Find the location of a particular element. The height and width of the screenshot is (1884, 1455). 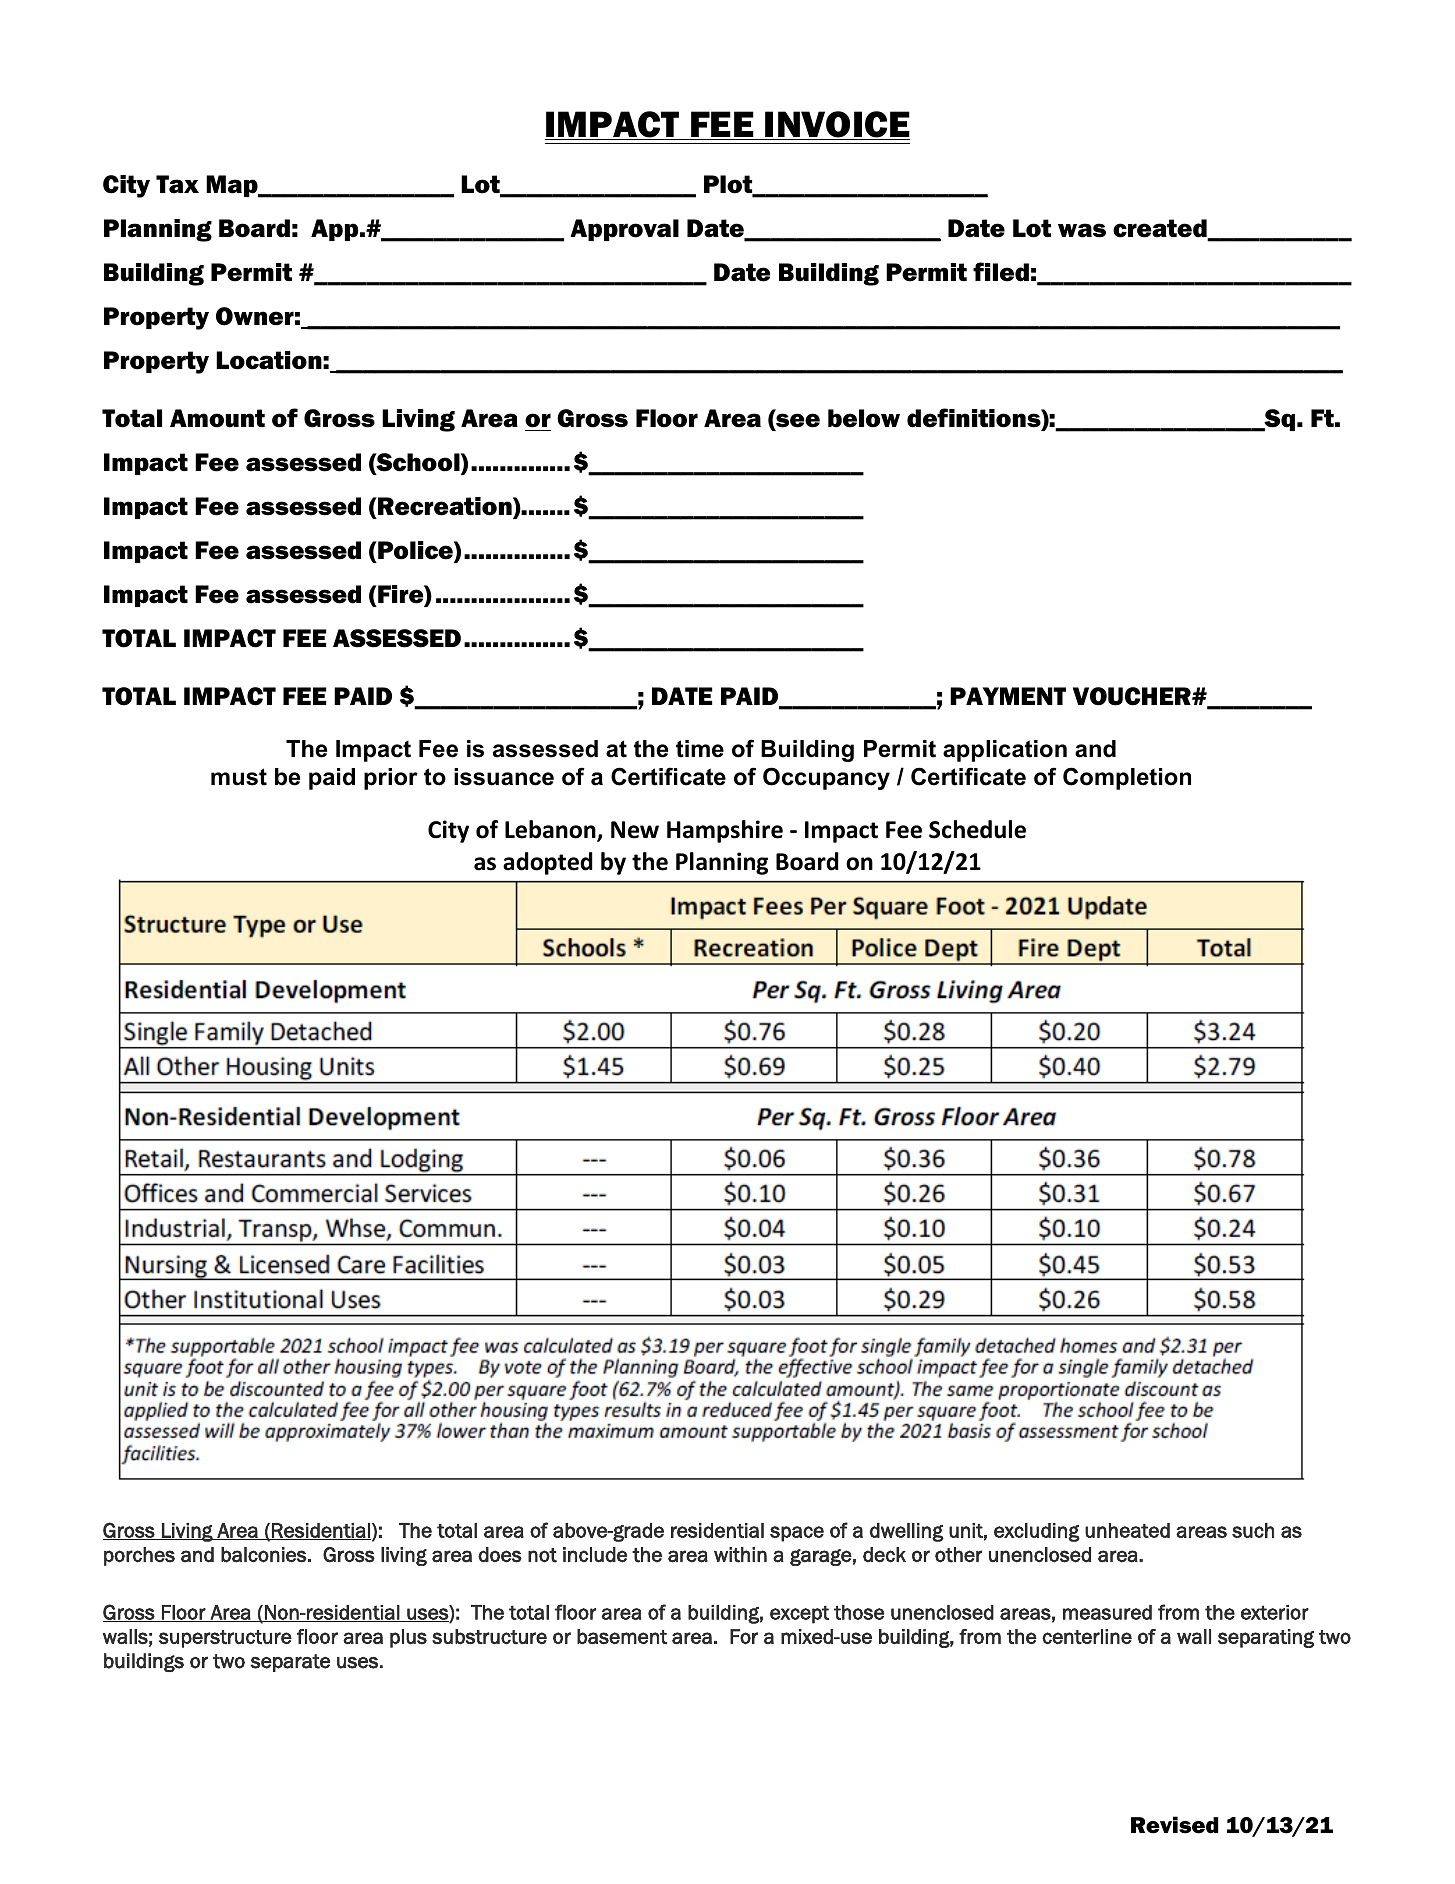

porches is located at coordinates (139, 1556).
